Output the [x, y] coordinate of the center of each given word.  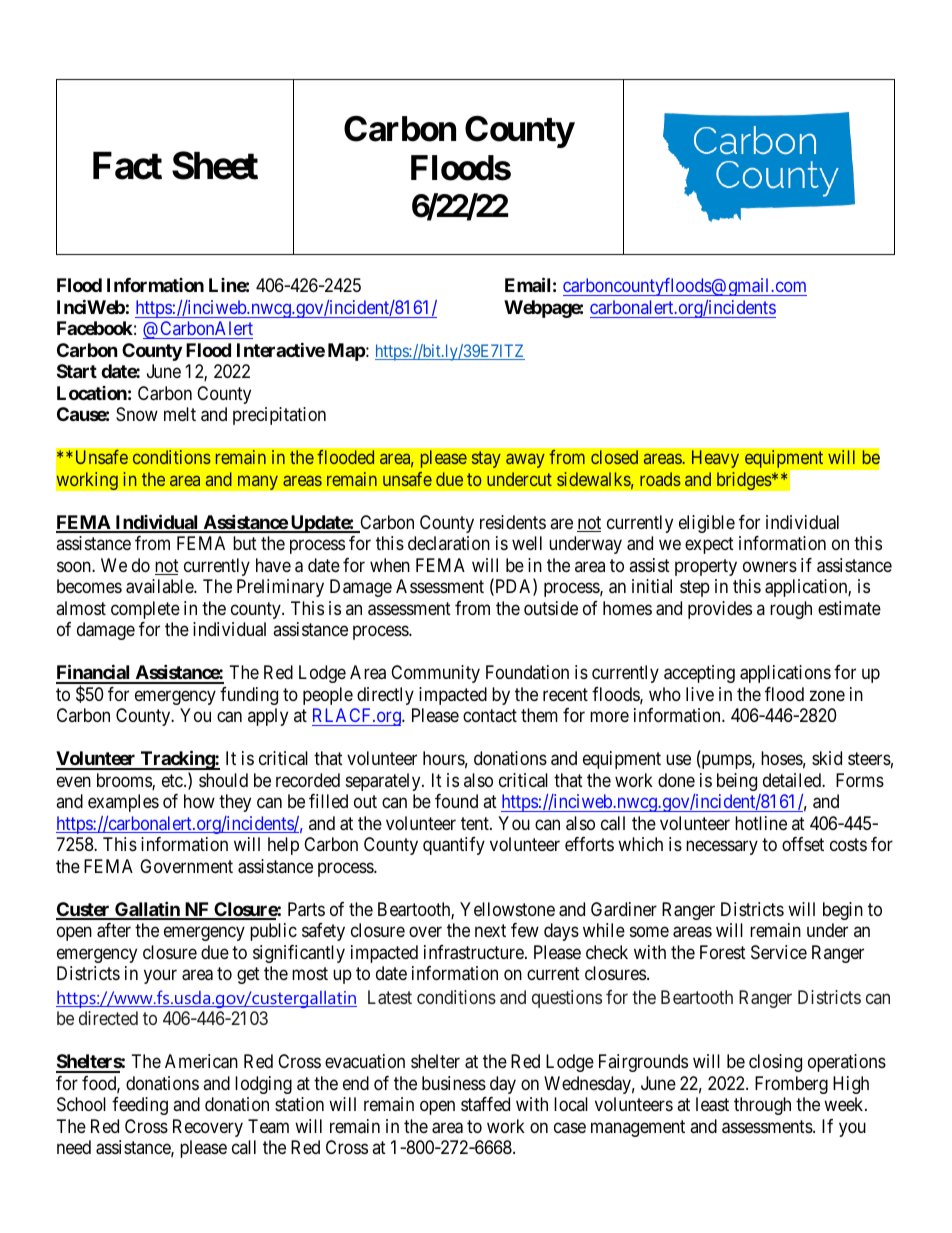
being [737, 782]
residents [513, 522]
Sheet [215, 166]
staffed [485, 1104]
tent [476, 823]
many [258, 482]
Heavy [715, 459]
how [199, 801]
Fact [127, 166]
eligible [707, 524]
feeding [140, 1106]
